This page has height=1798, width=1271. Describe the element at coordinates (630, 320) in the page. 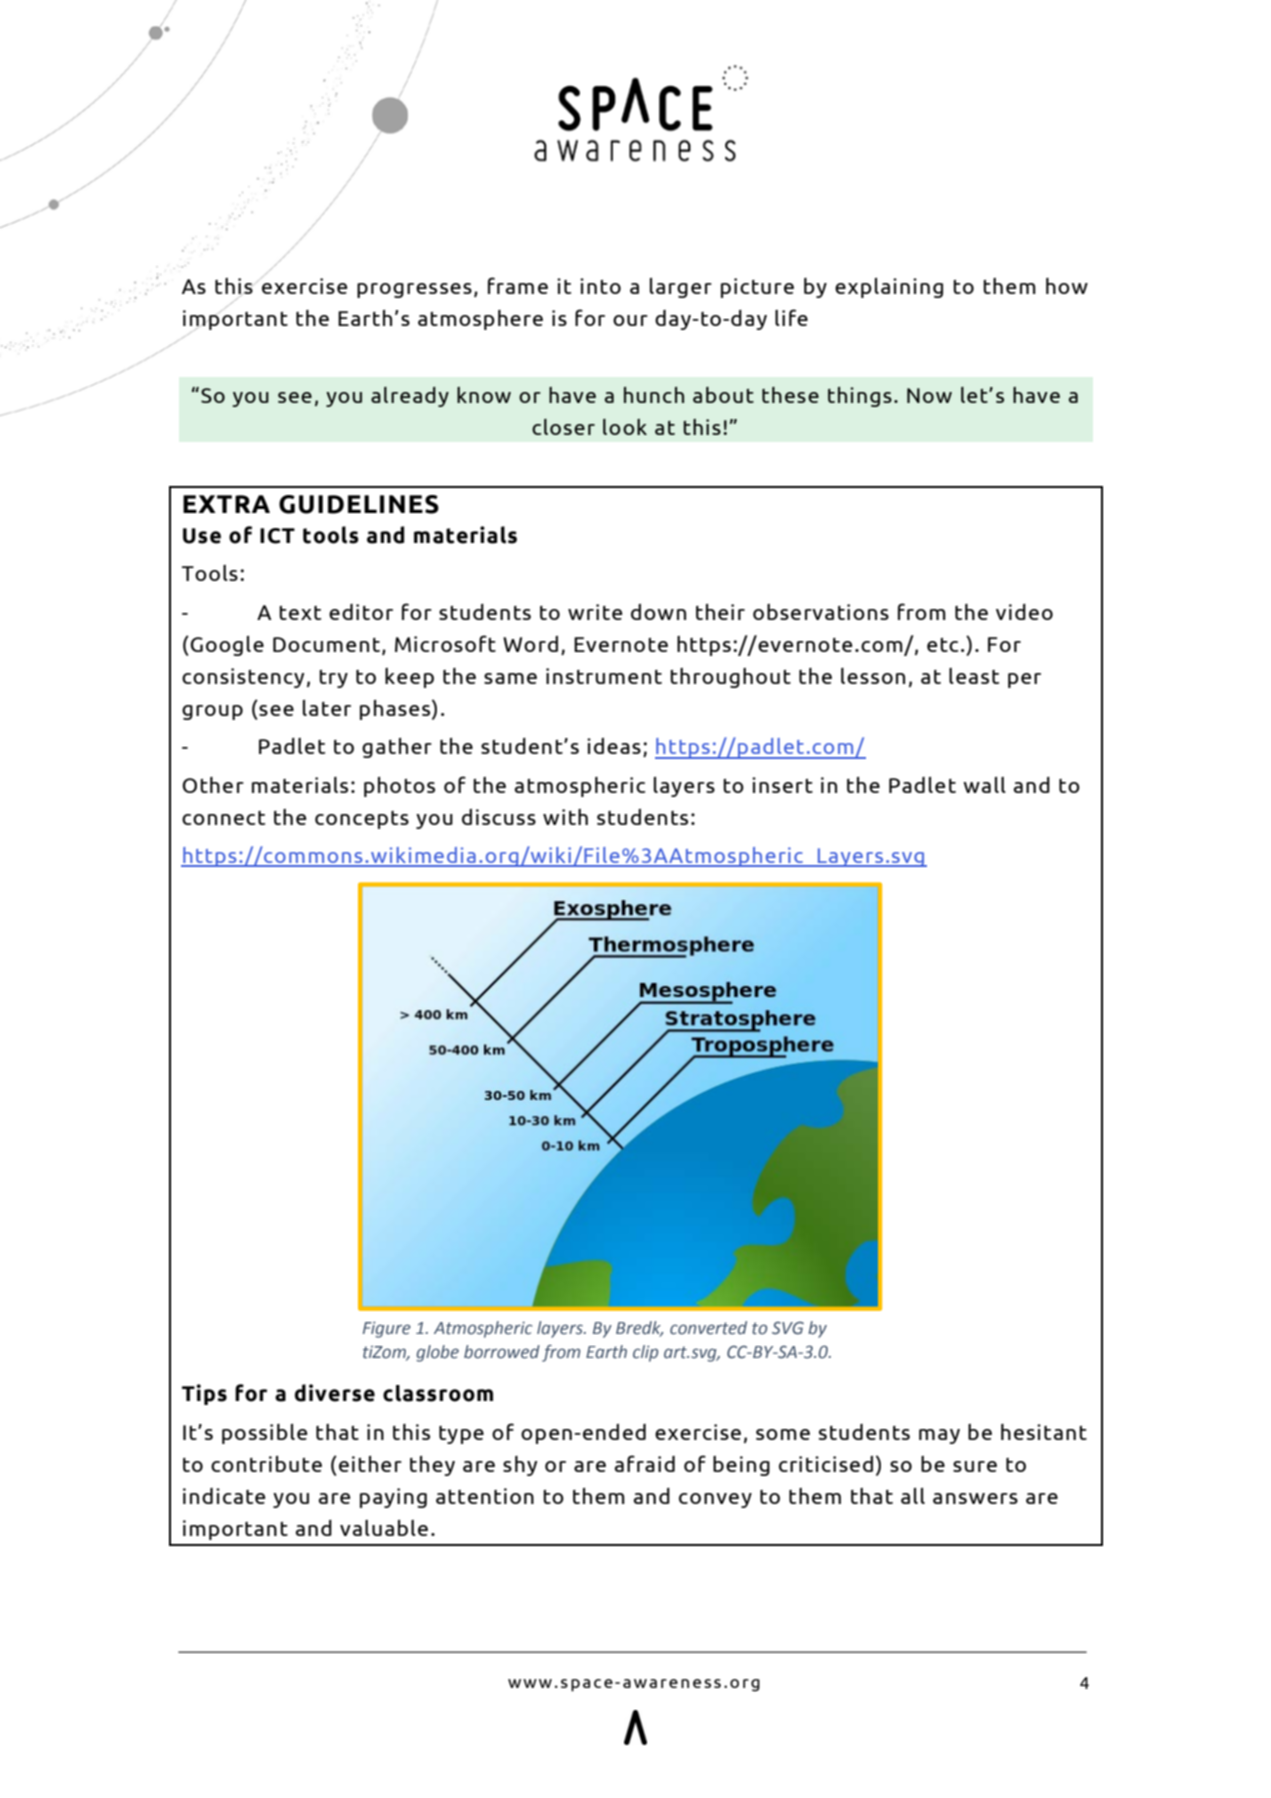

I see `our` at that location.
